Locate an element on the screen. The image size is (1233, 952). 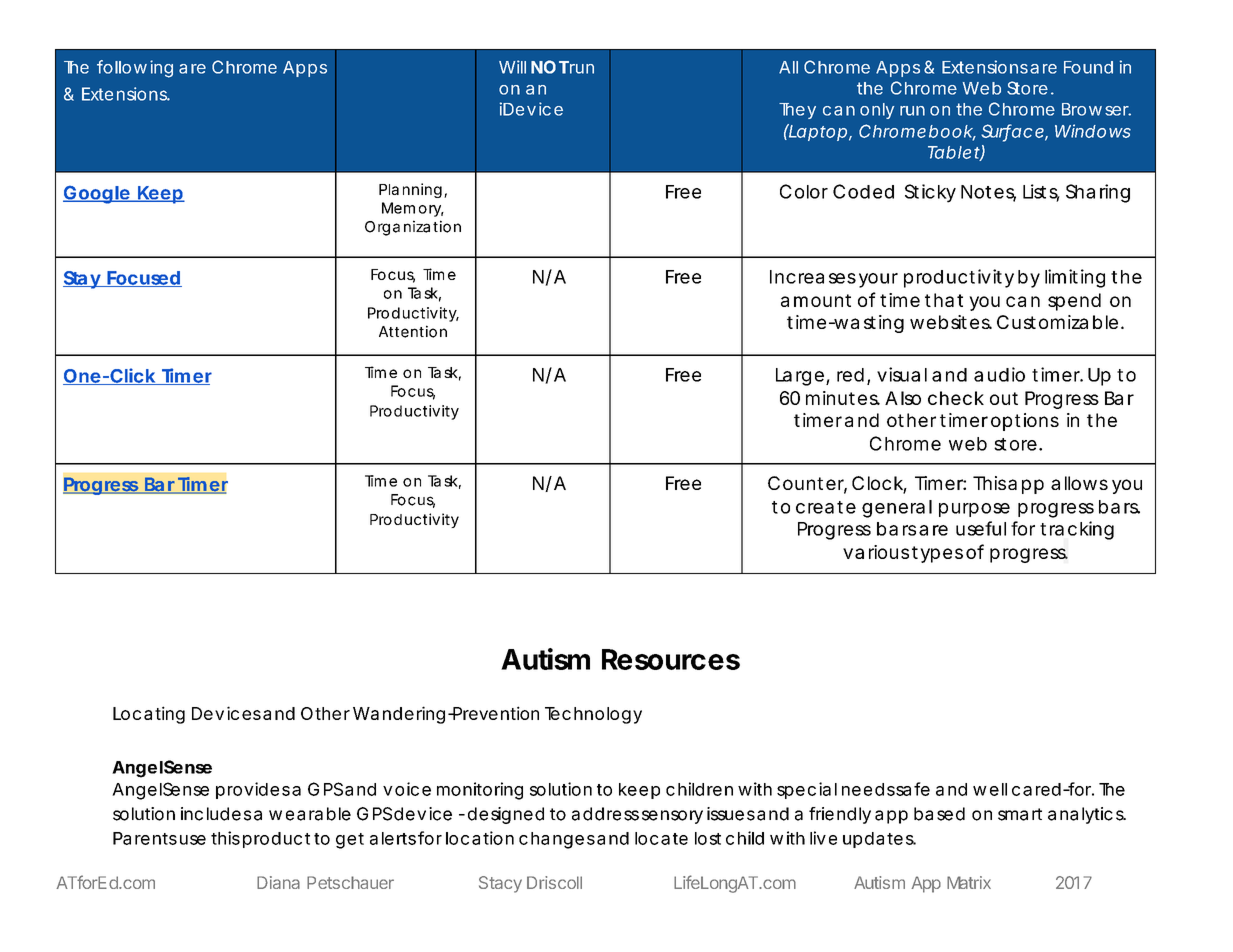
They is located at coordinates (797, 111).
